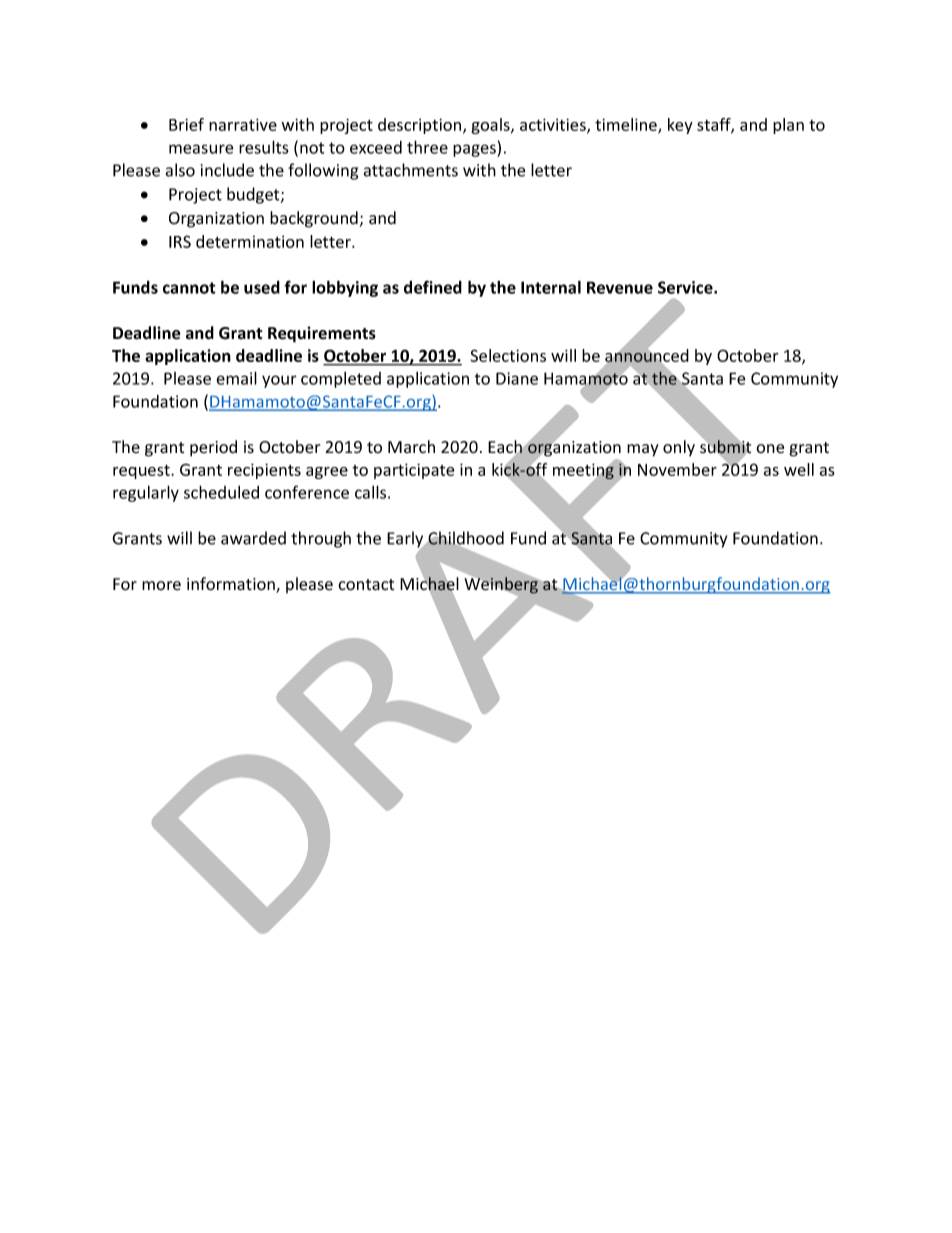 The height and width of the image is (1233, 952). Describe the element at coordinates (725, 447) in the image. I see `submit` at that location.
